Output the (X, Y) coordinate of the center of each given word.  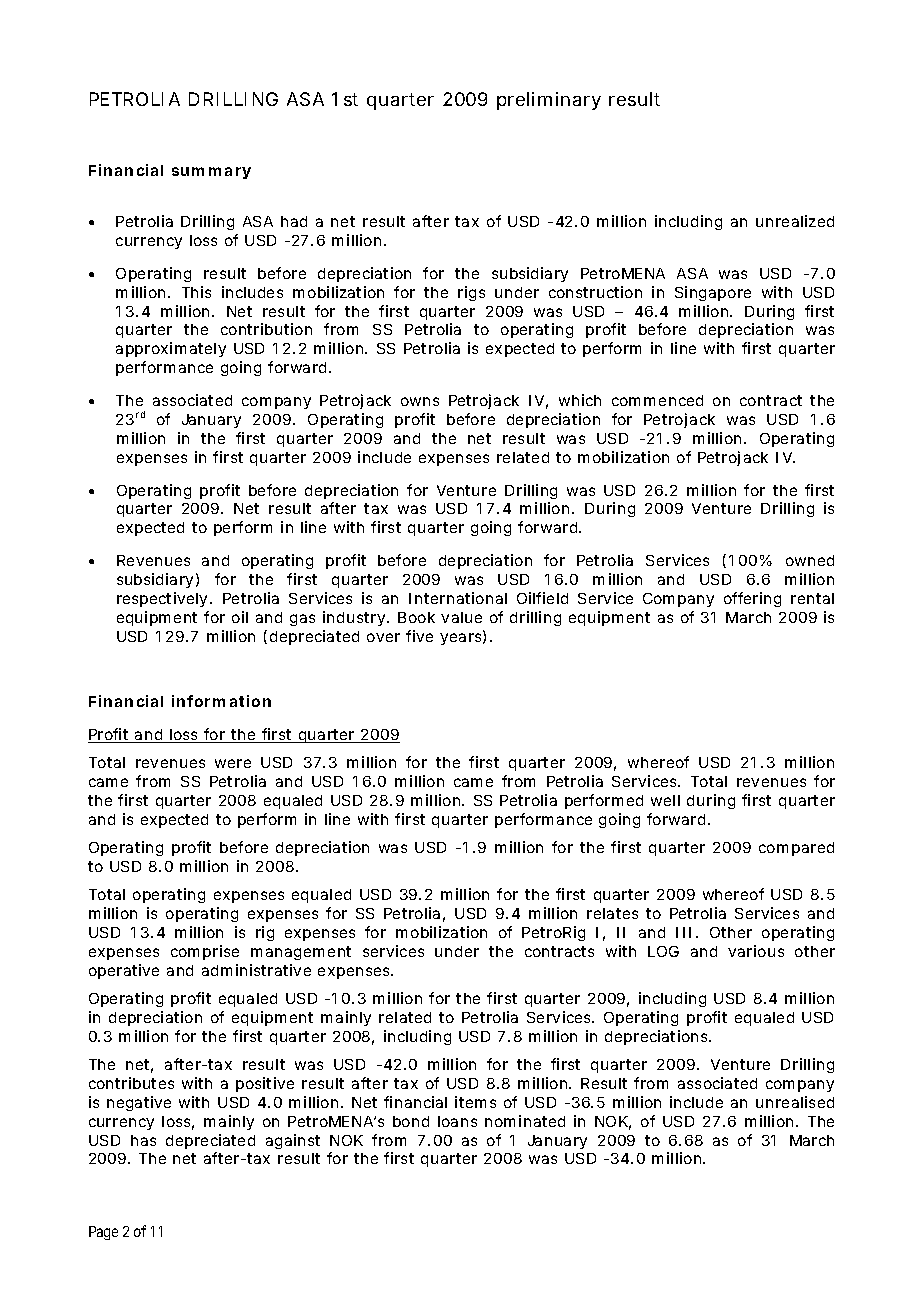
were (233, 763)
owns (420, 401)
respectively (164, 599)
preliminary (549, 101)
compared (796, 849)
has (143, 1140)
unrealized (795, 221)
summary (211, 173)
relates (612, 913)
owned (810, 560)
